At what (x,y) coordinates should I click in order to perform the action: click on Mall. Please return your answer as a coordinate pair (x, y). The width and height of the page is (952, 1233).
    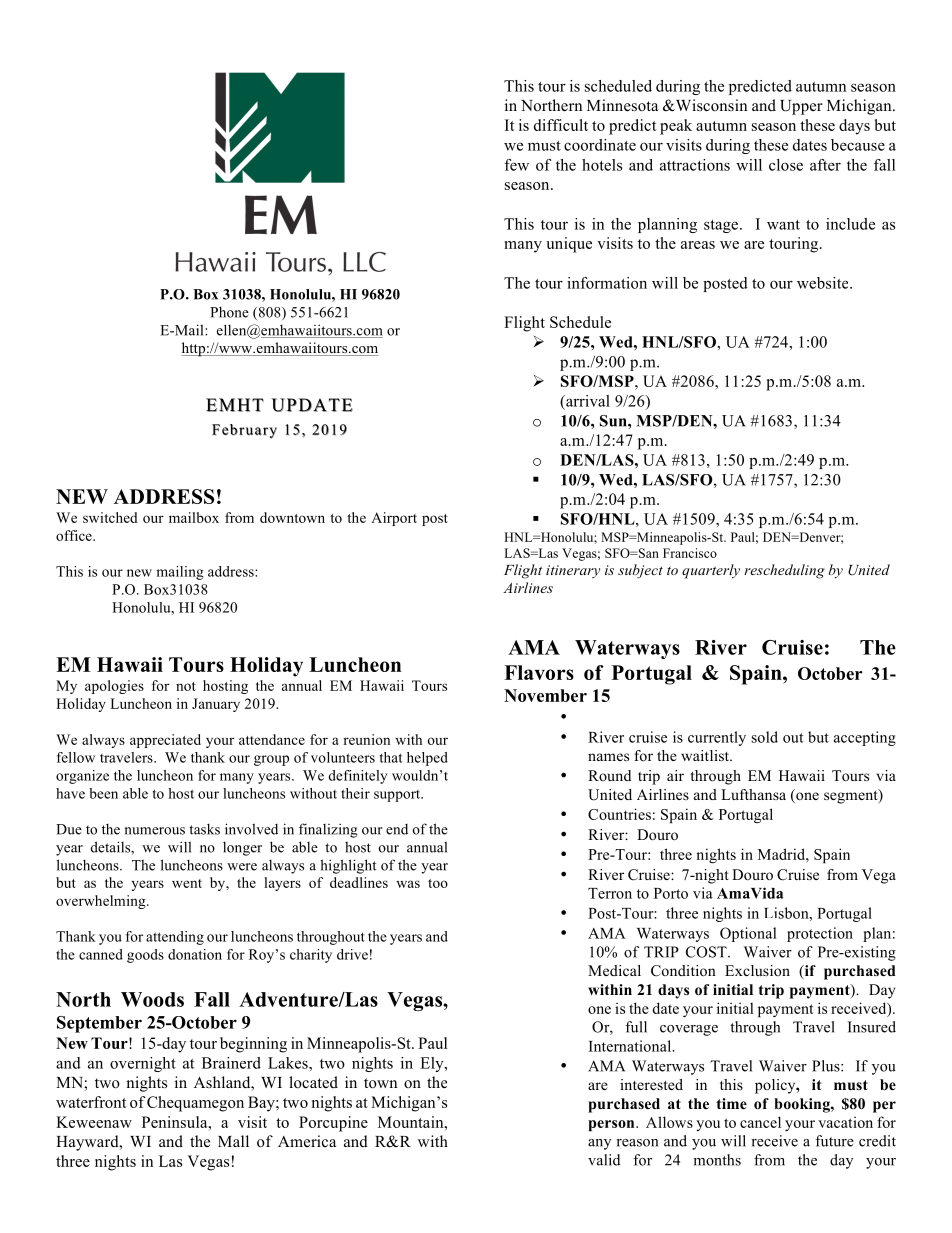
    Looking at the image, I should click on (233, 1141).
